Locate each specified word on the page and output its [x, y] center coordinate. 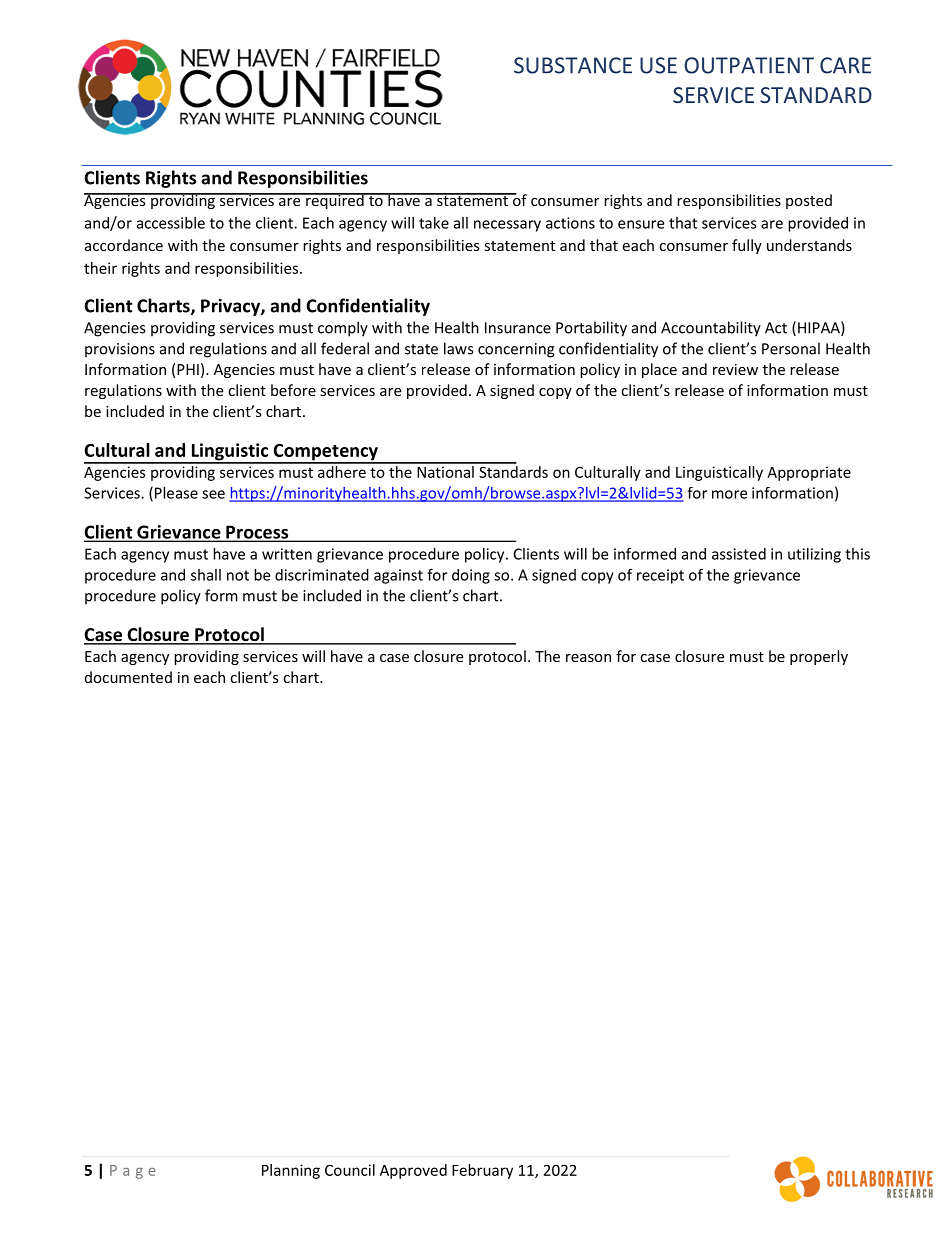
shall [206, 575]
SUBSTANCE [573, 65]
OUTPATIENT [749, 65]
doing [471, 576]
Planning [291, 1171]
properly [819, 657]
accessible [171, 223]
